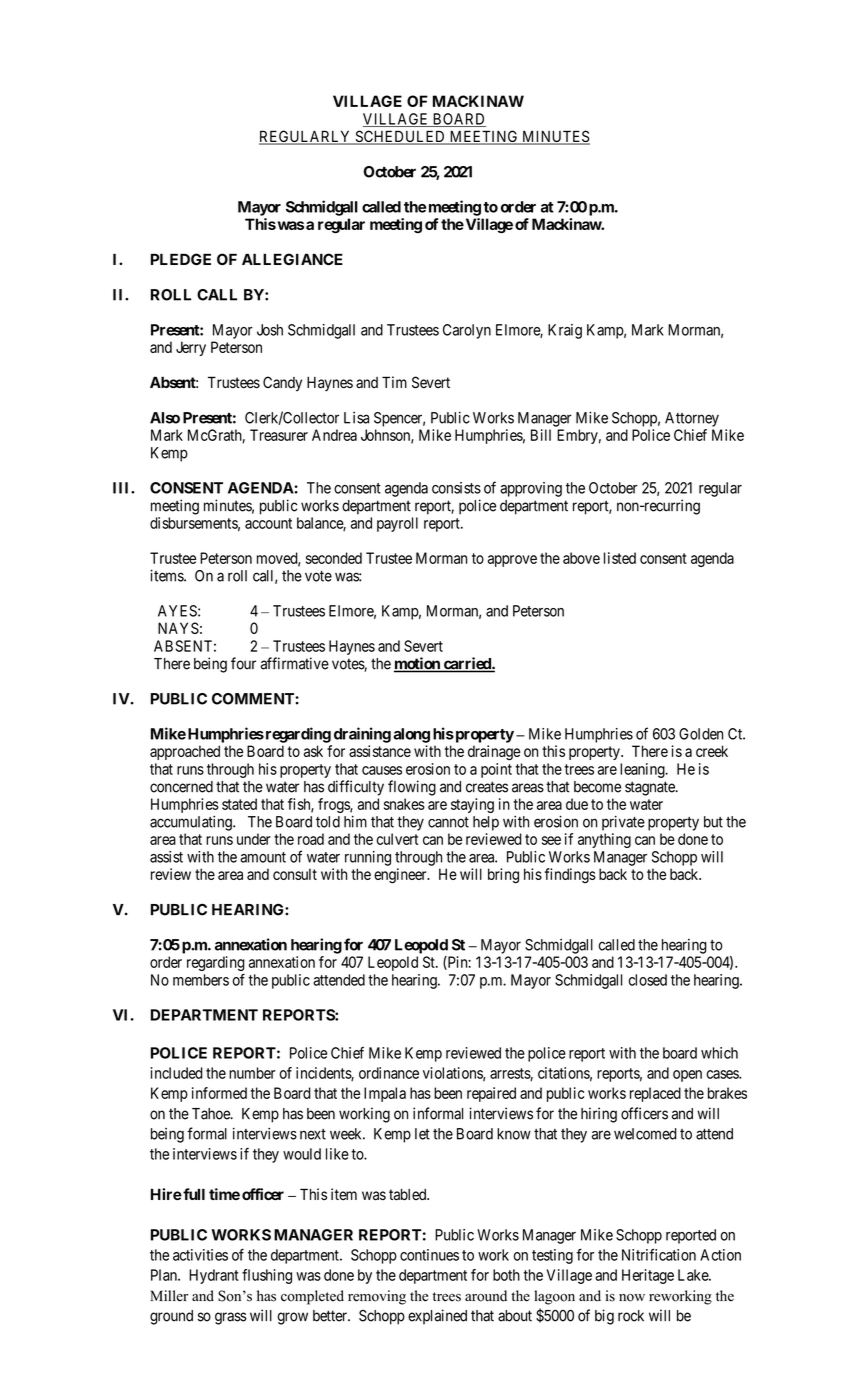  I want to click on engineer, so click(401, 876).
